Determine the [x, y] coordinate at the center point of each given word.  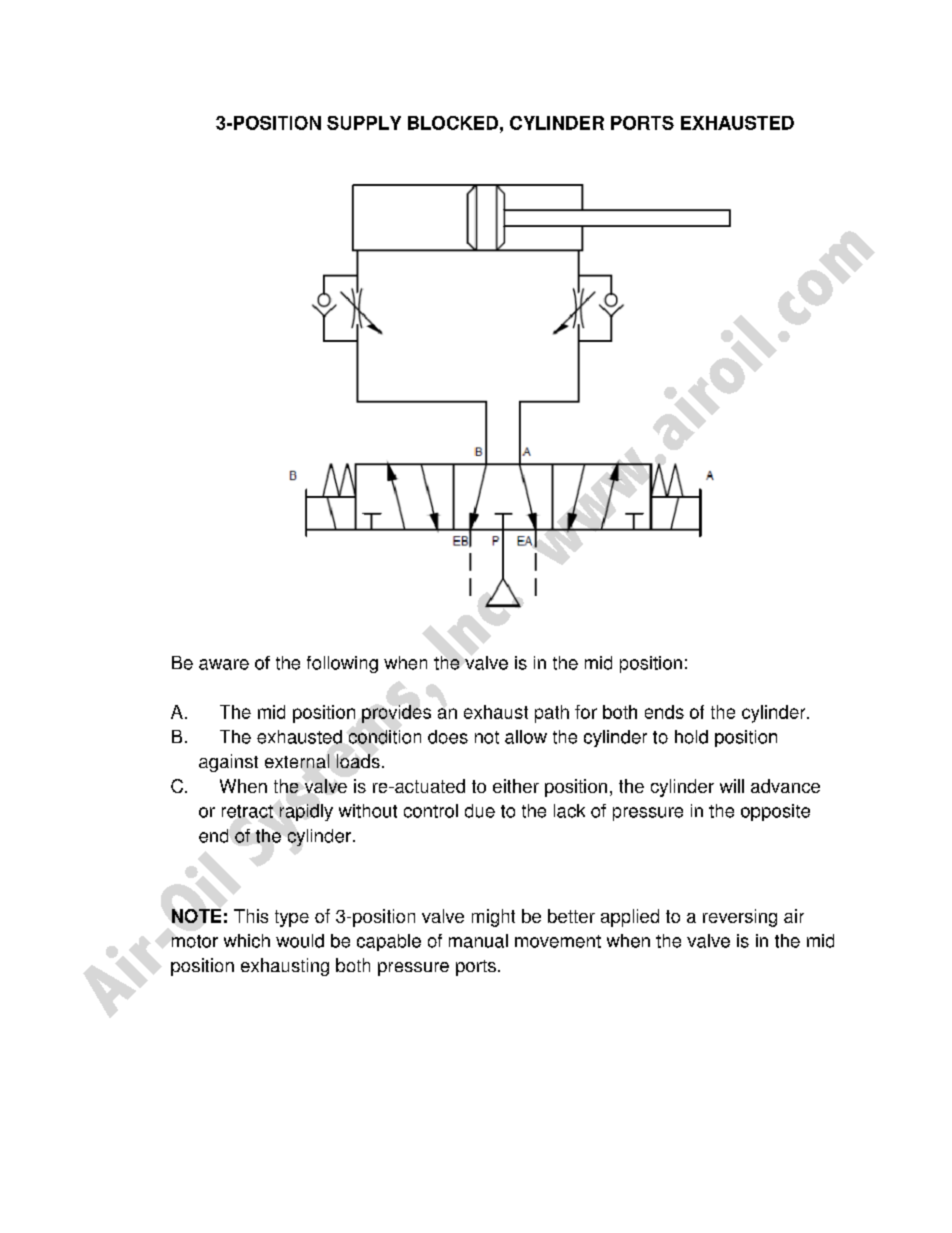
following [342, 664]
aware [224, 664]
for [586, 712]
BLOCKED [453, 123]
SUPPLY [364, 123]
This [251, 916]
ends [664, 712]
